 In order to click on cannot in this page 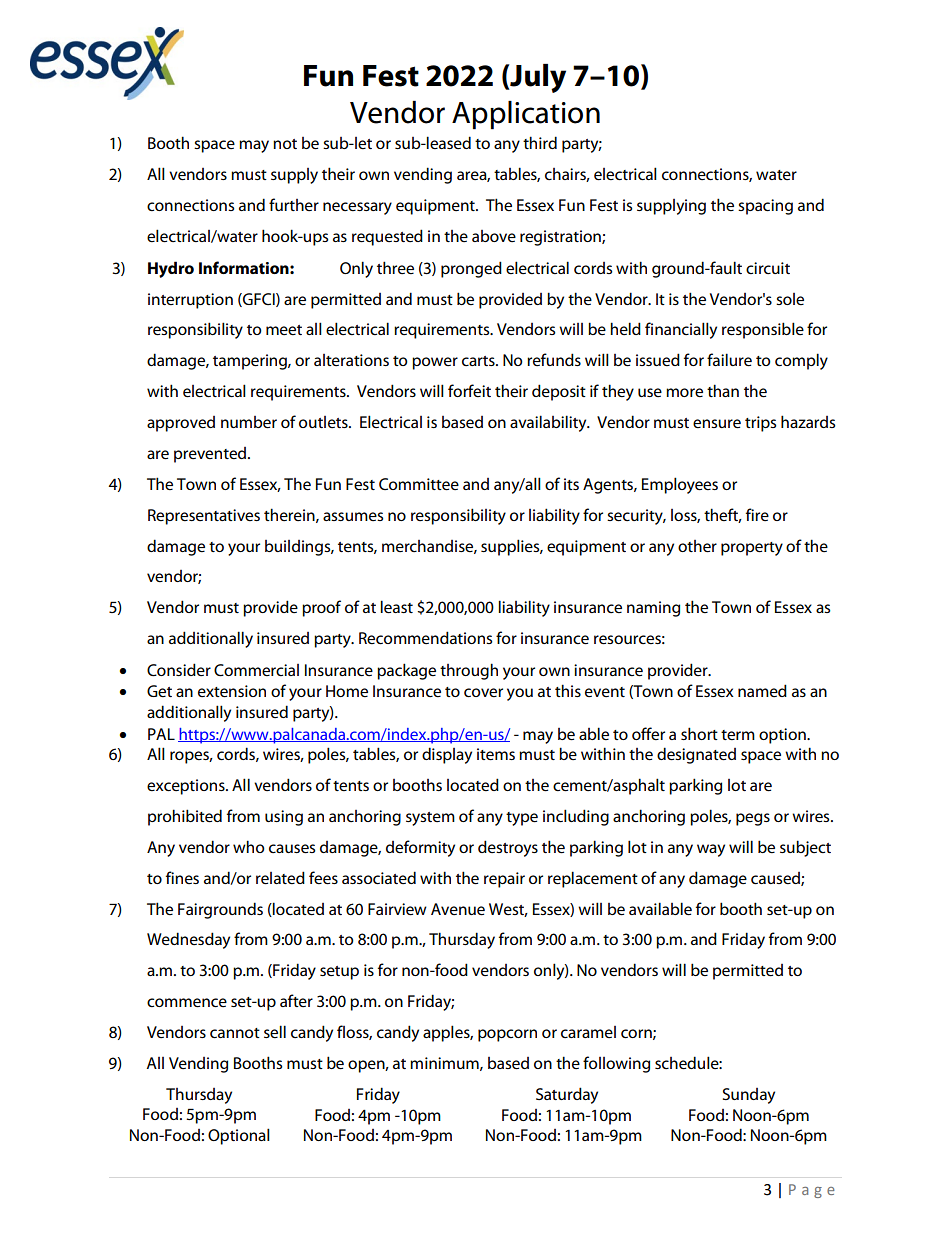, I will do `click(235, 1033)`.
